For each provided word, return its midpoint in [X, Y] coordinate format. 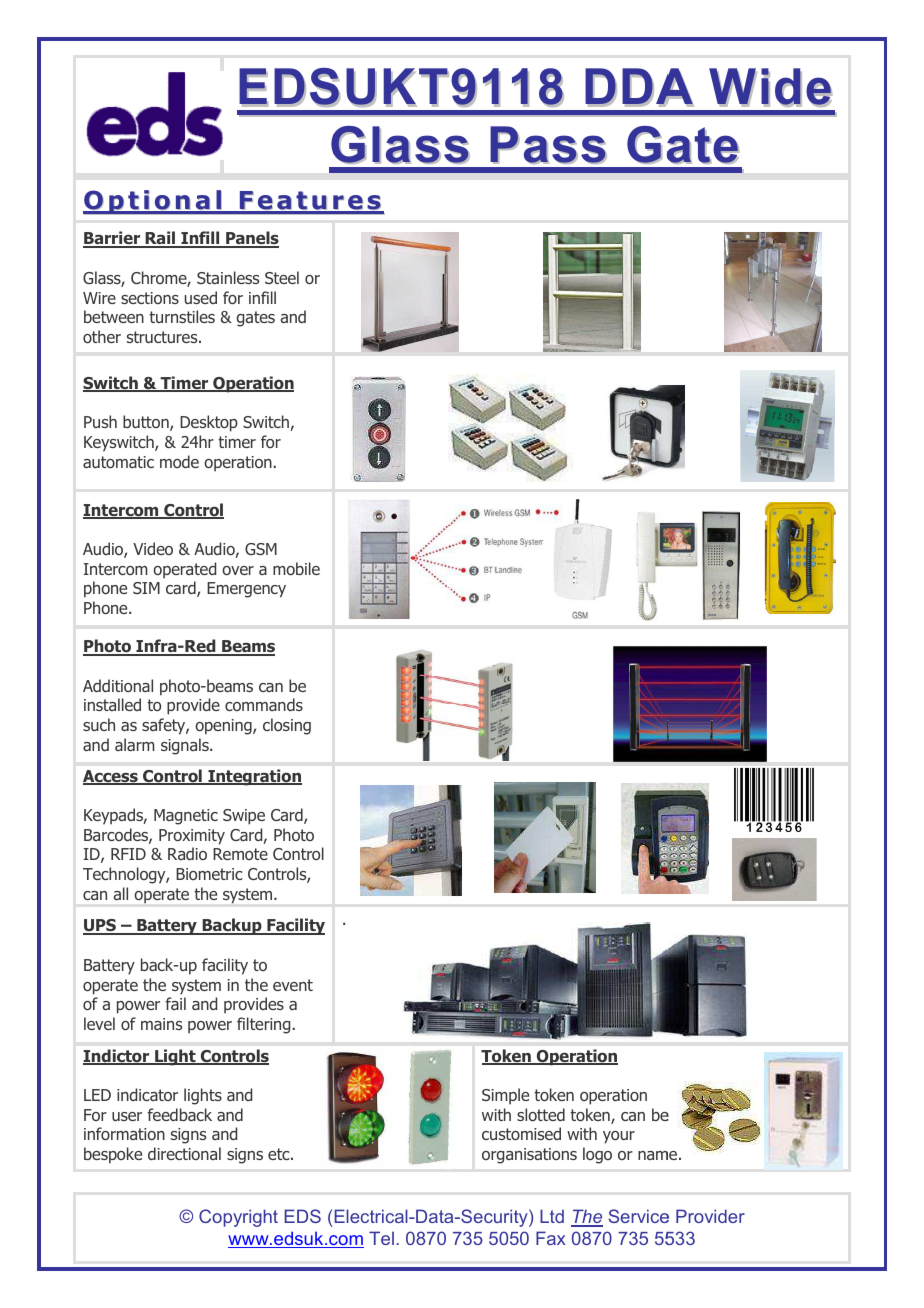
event [293, 985]
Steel [282, 277]
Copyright [238, 1218]
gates [255, 319]
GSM [261, 549]
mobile [296, 568]
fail [175, 1003]
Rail [160, 239]
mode [179, 461]
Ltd [552, 1216]
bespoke [113, 1155]
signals [186, 746]
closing [287, 726]
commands [264, 704]
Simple [505, 1096]
